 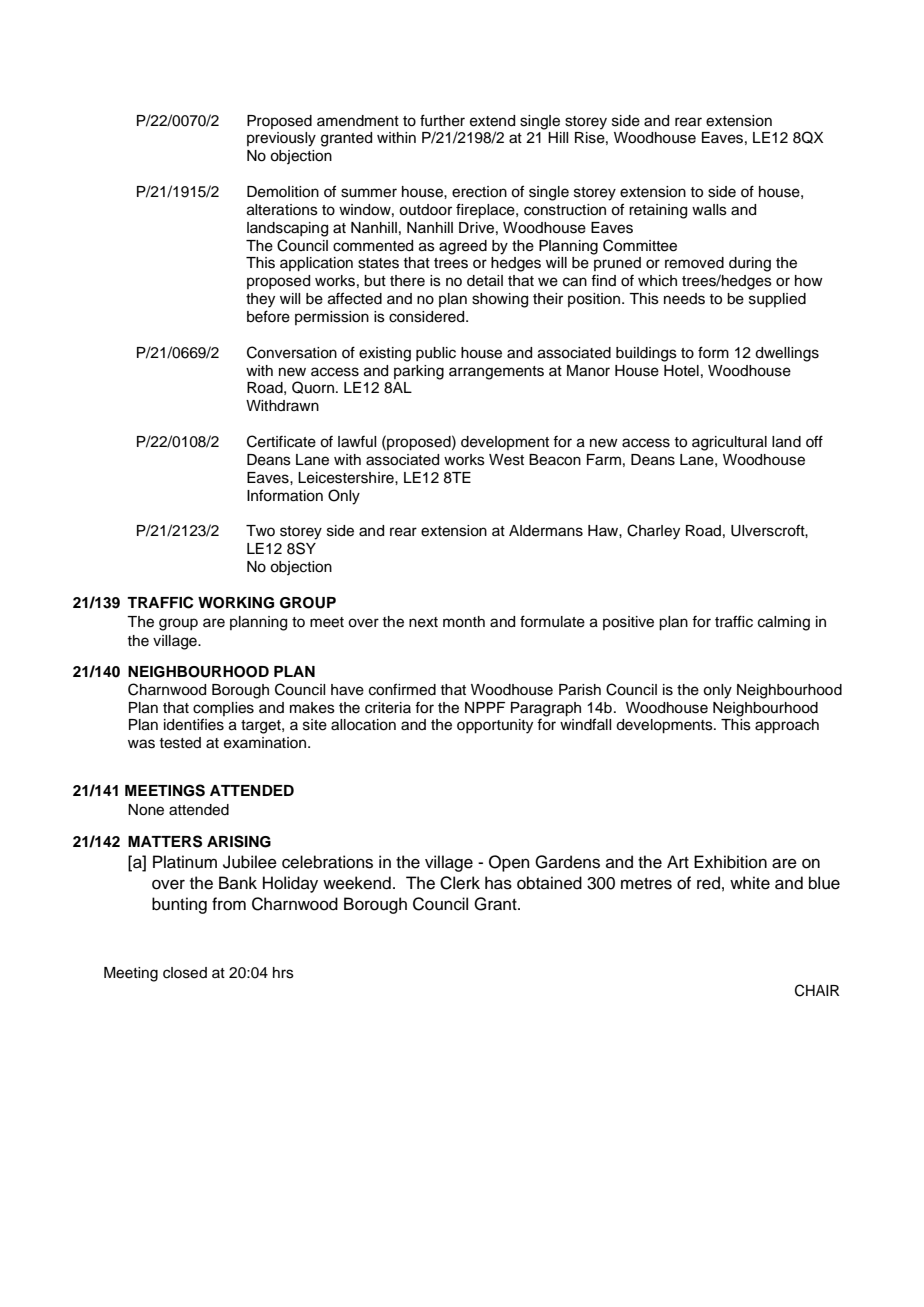 I want to click on Two, so click(x=260, y=530).
